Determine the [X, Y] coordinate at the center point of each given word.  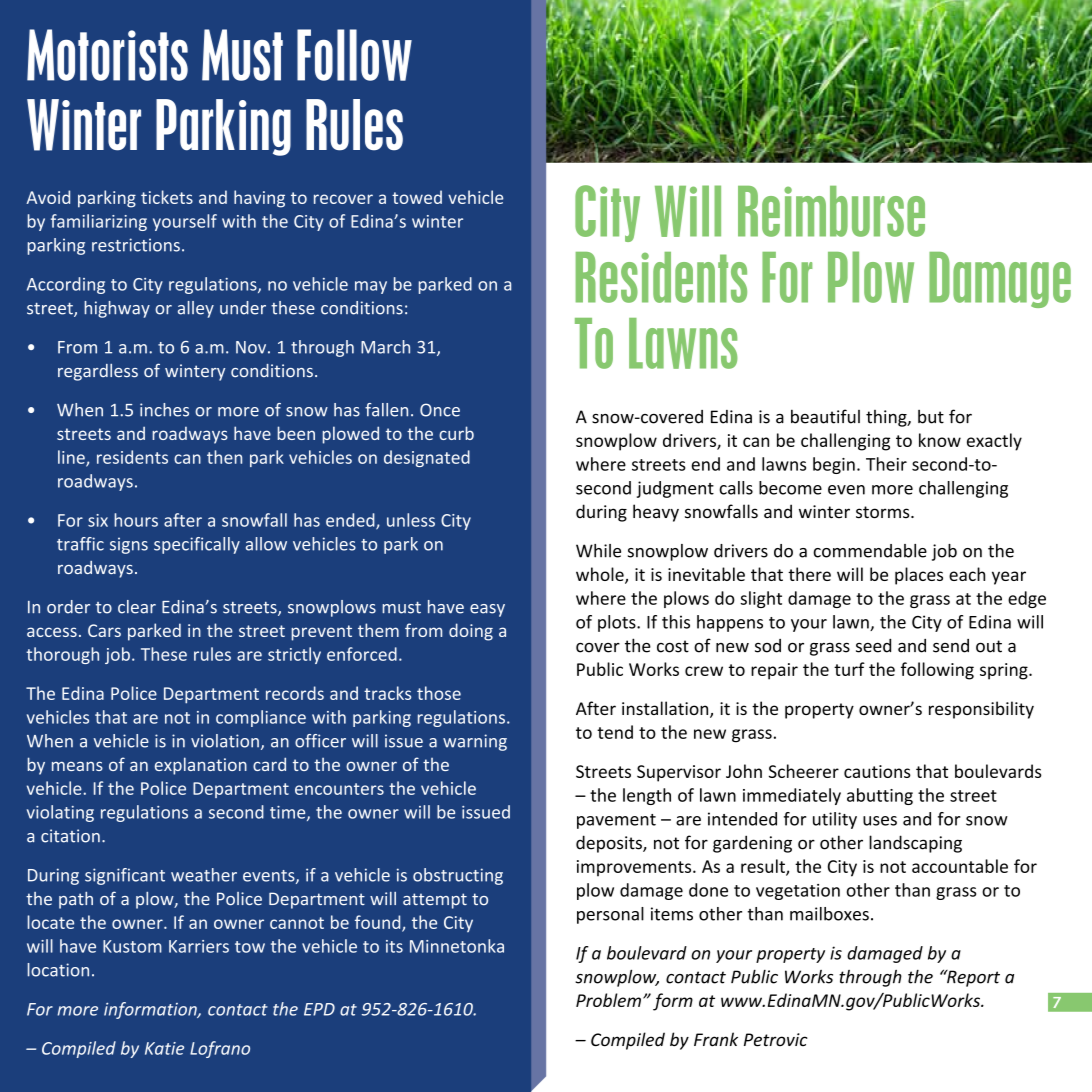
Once [440, 410]
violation [225, 741]
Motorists [107, 55]
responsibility [981, 710]
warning [475, 742]
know [940, 440]
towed [417, 197]
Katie [164, 1048]
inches [164, 410]
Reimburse [831, 211]
